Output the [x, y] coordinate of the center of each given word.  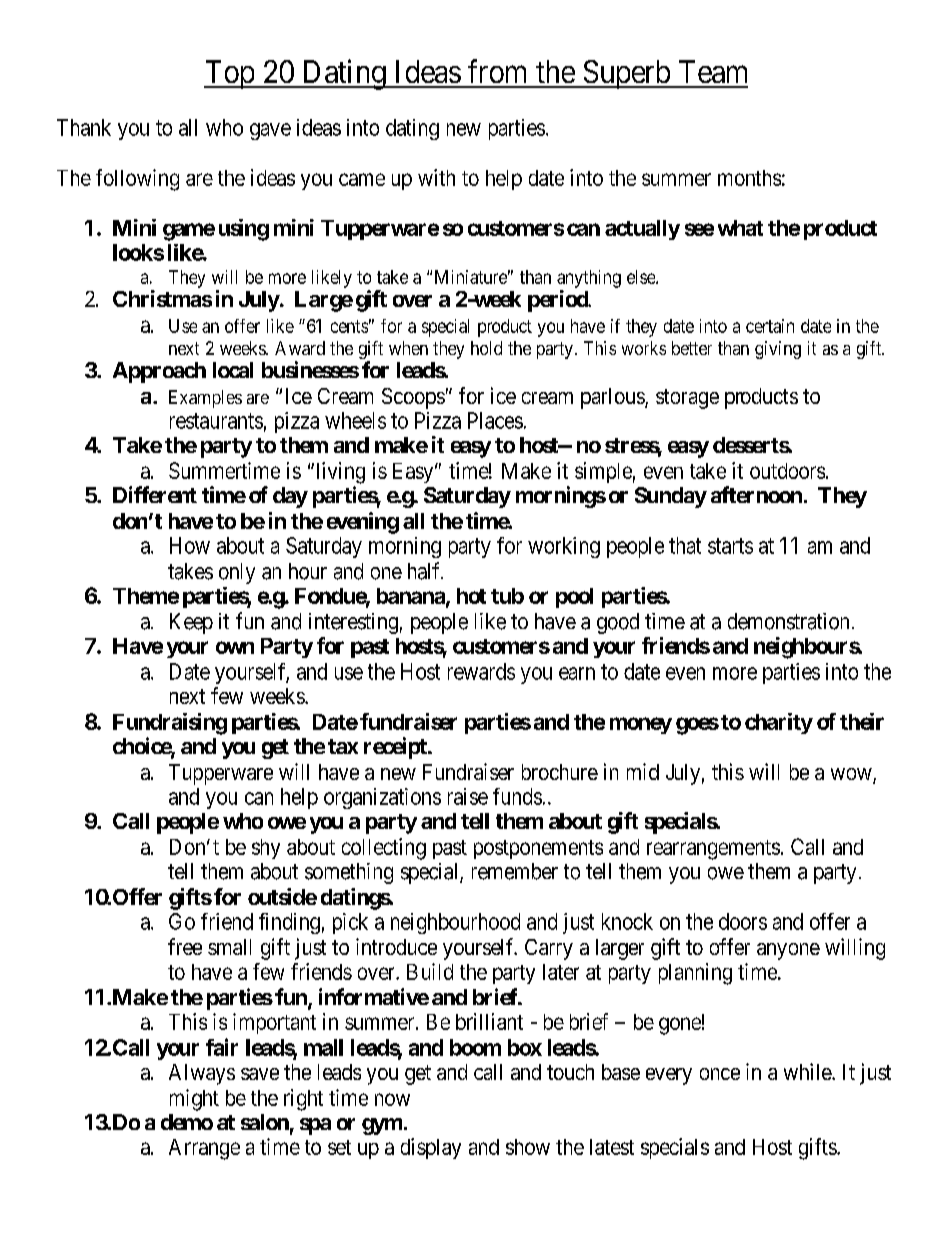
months [749, 178]
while [808, 1071]
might [194, 1100]
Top [230, 74]
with [436, 177]
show [528, 1147]
